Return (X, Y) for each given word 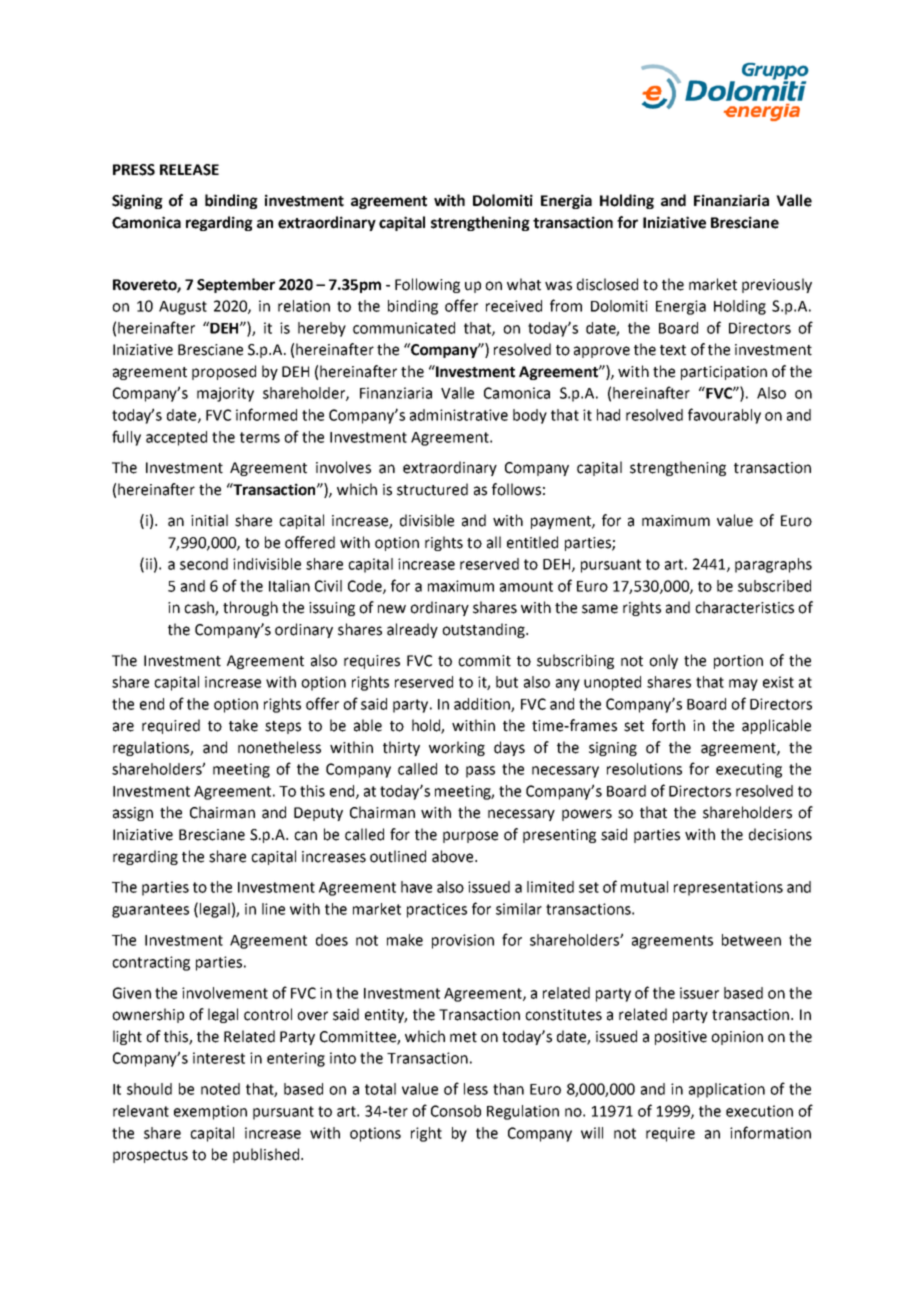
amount (526, 586)
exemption (210, 1112)
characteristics (744, 607)
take (243, 725)
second (204, 564)
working (457, 748)
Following (427, 285)
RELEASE (189, 170)
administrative (459, 415)
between (751, 940)
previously (777, 285)
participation (724, 373)
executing (749, 770)
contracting (151, 963)
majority (225, 394)
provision (463, 941)
